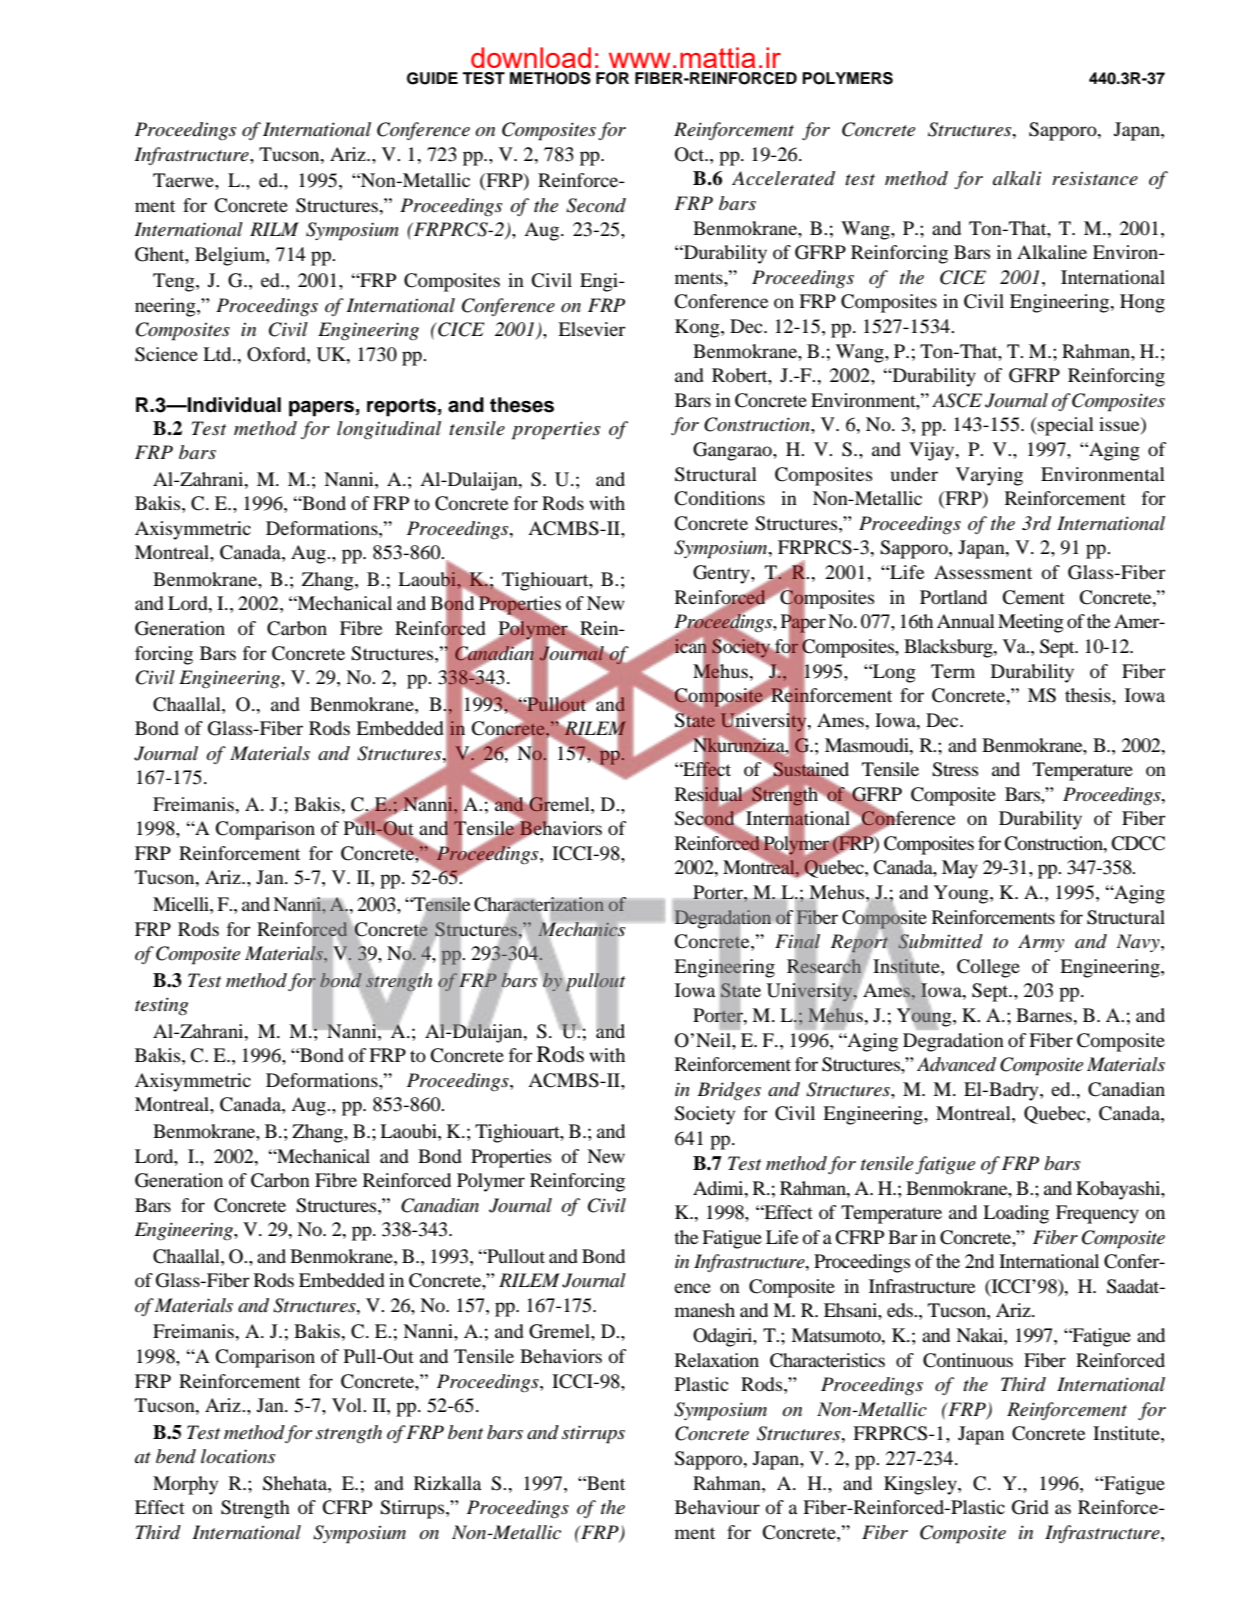 The height and width of the page is (1619, 1251). What do you see at coordinates (432, 78) in the page?
I see `GUIDE` at bounding box center [432, 78].
